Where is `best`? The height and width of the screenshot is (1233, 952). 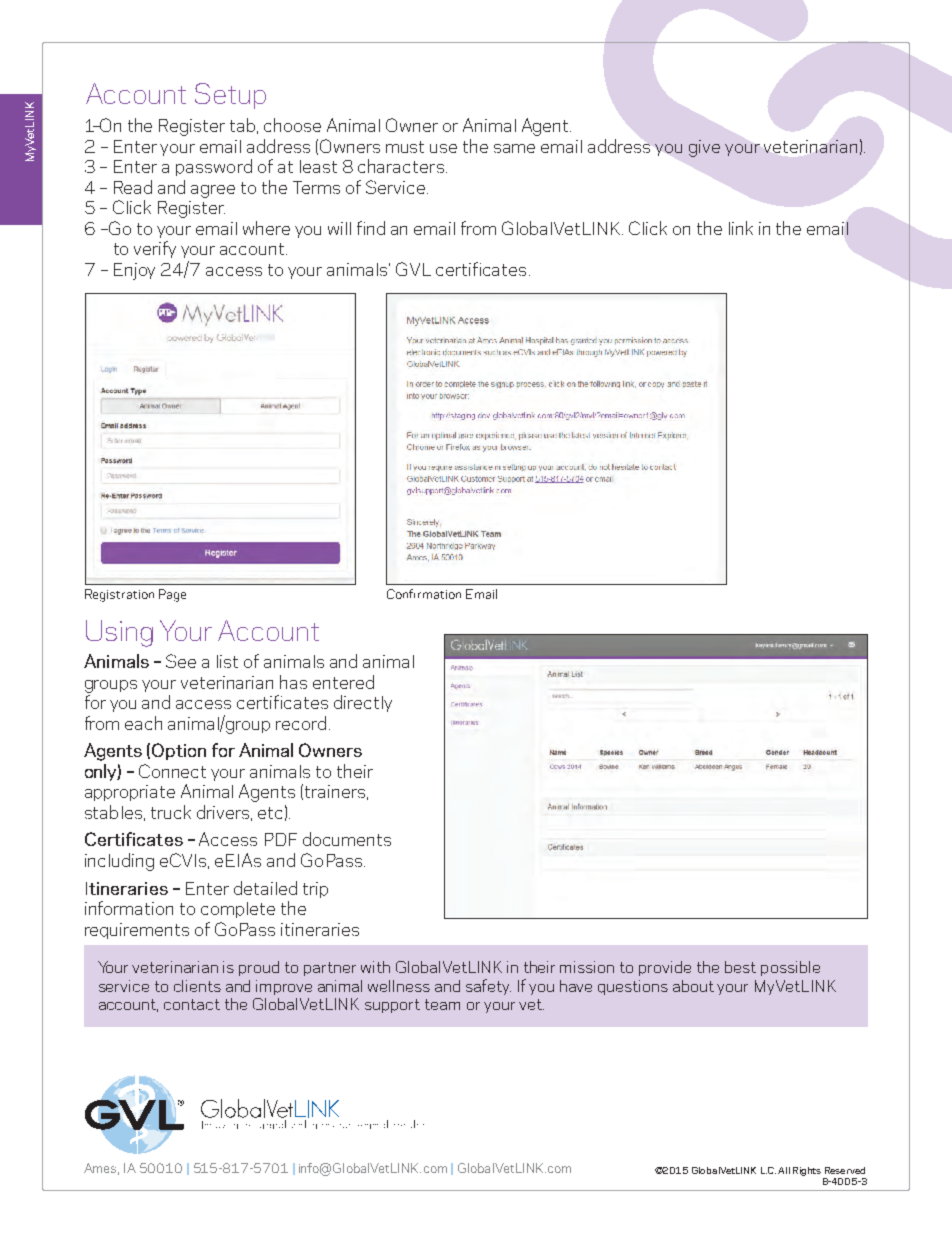
best is located at coordinates (740, 967).
